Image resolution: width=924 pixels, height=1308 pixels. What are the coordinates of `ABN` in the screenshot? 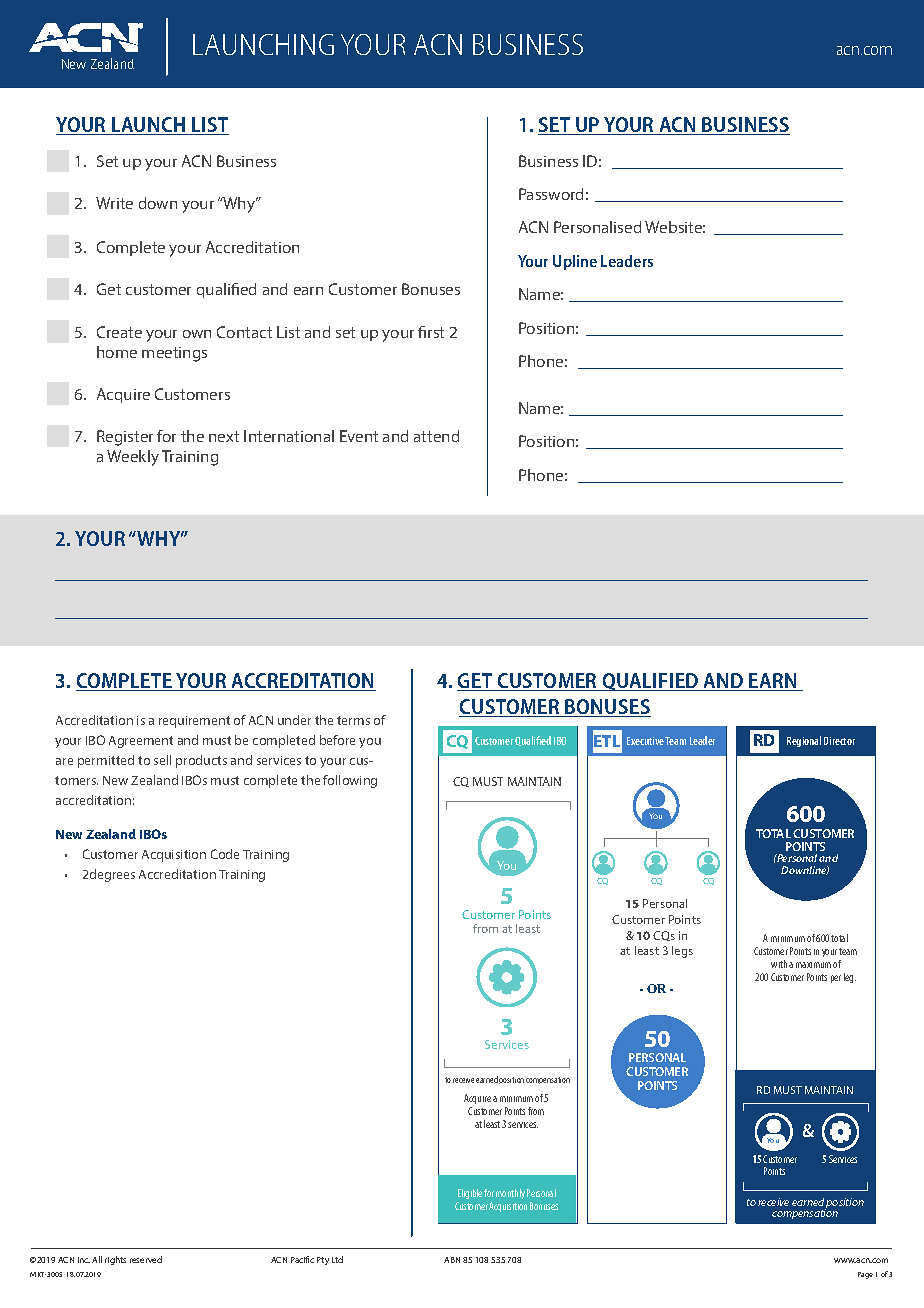 It's located at (452, 1260).
